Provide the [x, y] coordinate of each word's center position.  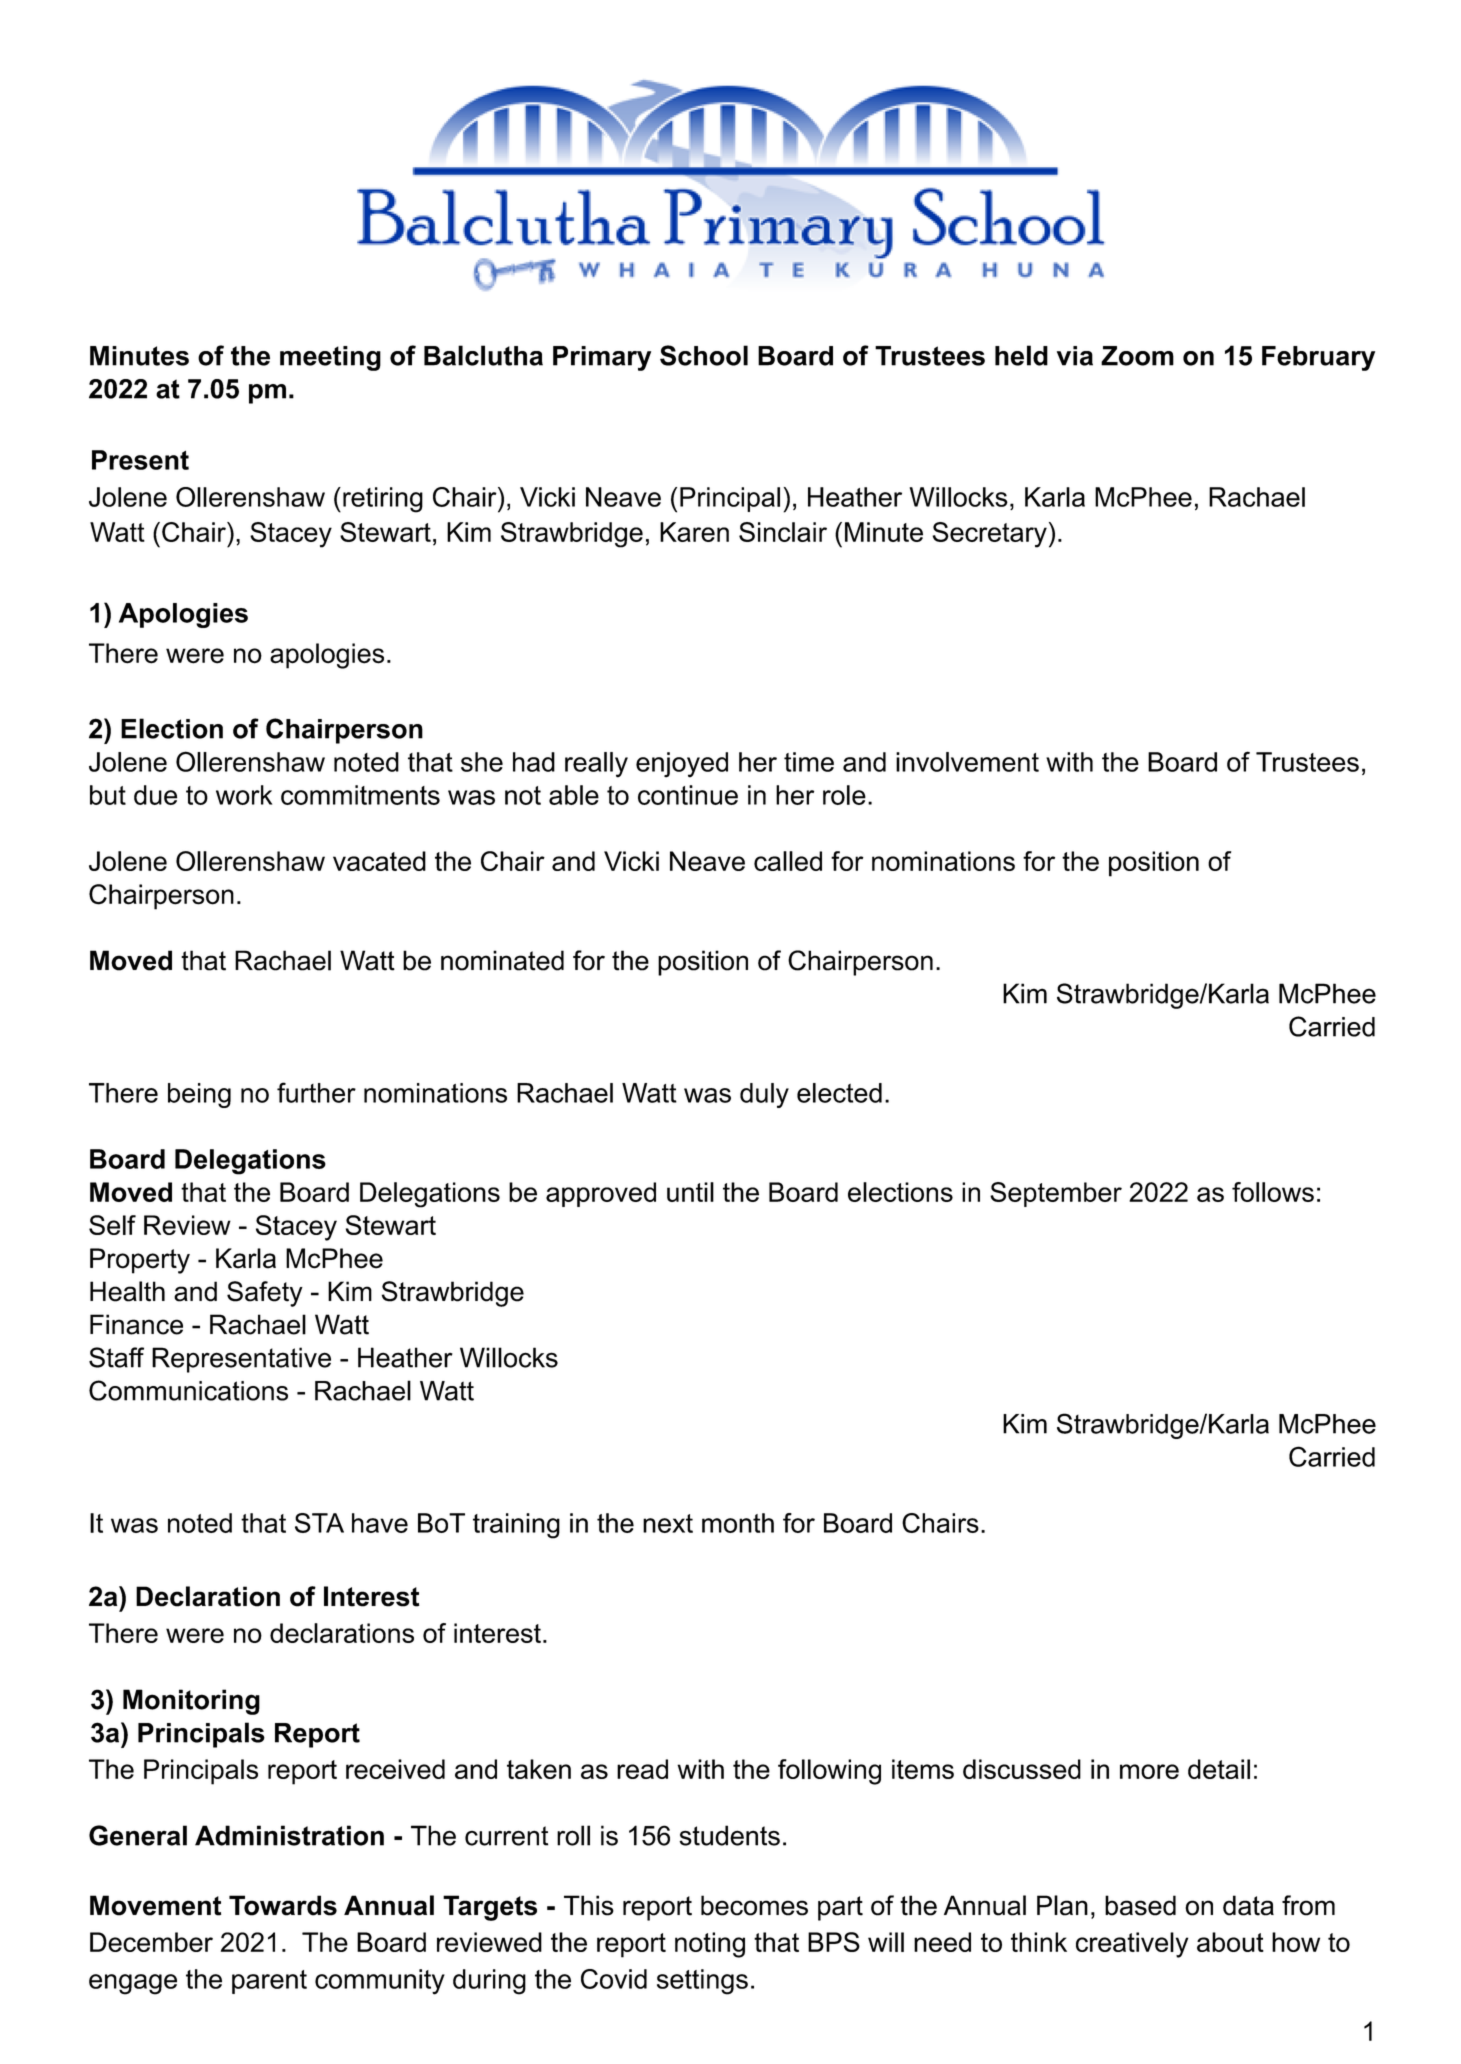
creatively [1132, 1945]
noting [710, 1945]
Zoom [1137, 356]
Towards [283, 1905]
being [199, 1095]
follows [1273, 1192]
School [704, 355]
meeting [330, 358]
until [690, 1192]
